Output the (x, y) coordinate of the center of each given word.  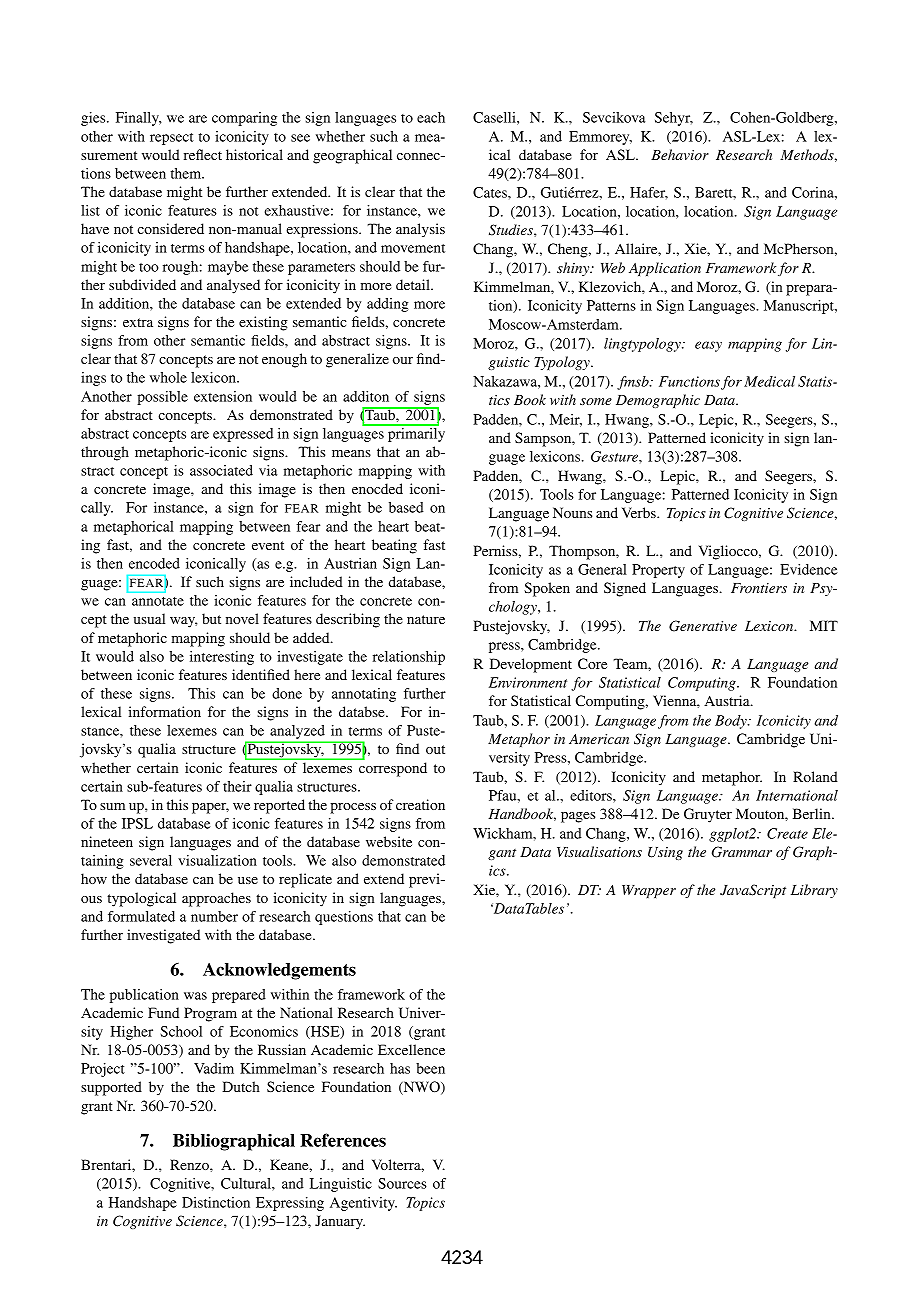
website (389, 841)
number (214, 916)
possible (162, 398)
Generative (703, 626)
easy (708, 346)
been (430, 1068)
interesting (222, 658)
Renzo (190, 1164)
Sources (402, 1183)
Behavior (680, 154)
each (431, 117)
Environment (528, 682)
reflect (203, 154)
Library (814, 891)
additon (366, 396)
